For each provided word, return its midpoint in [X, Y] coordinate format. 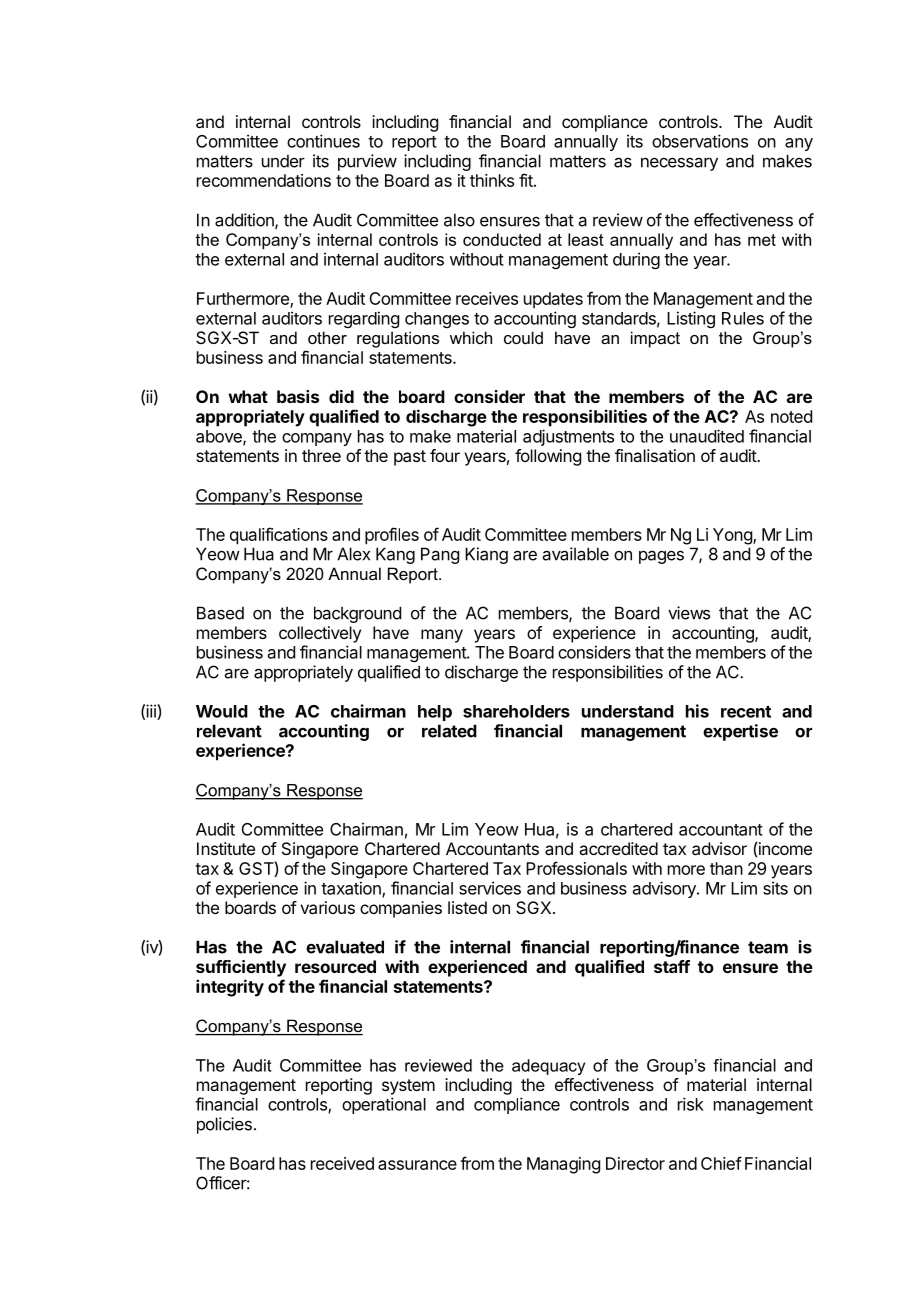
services [490, 888]
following [548, 457]
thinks [492, 180]
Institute [226, 848]
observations [700, 141]
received [342, 1163]
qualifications [279, 536]
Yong [733, 536]
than [726, 868]
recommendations [264, 180]
